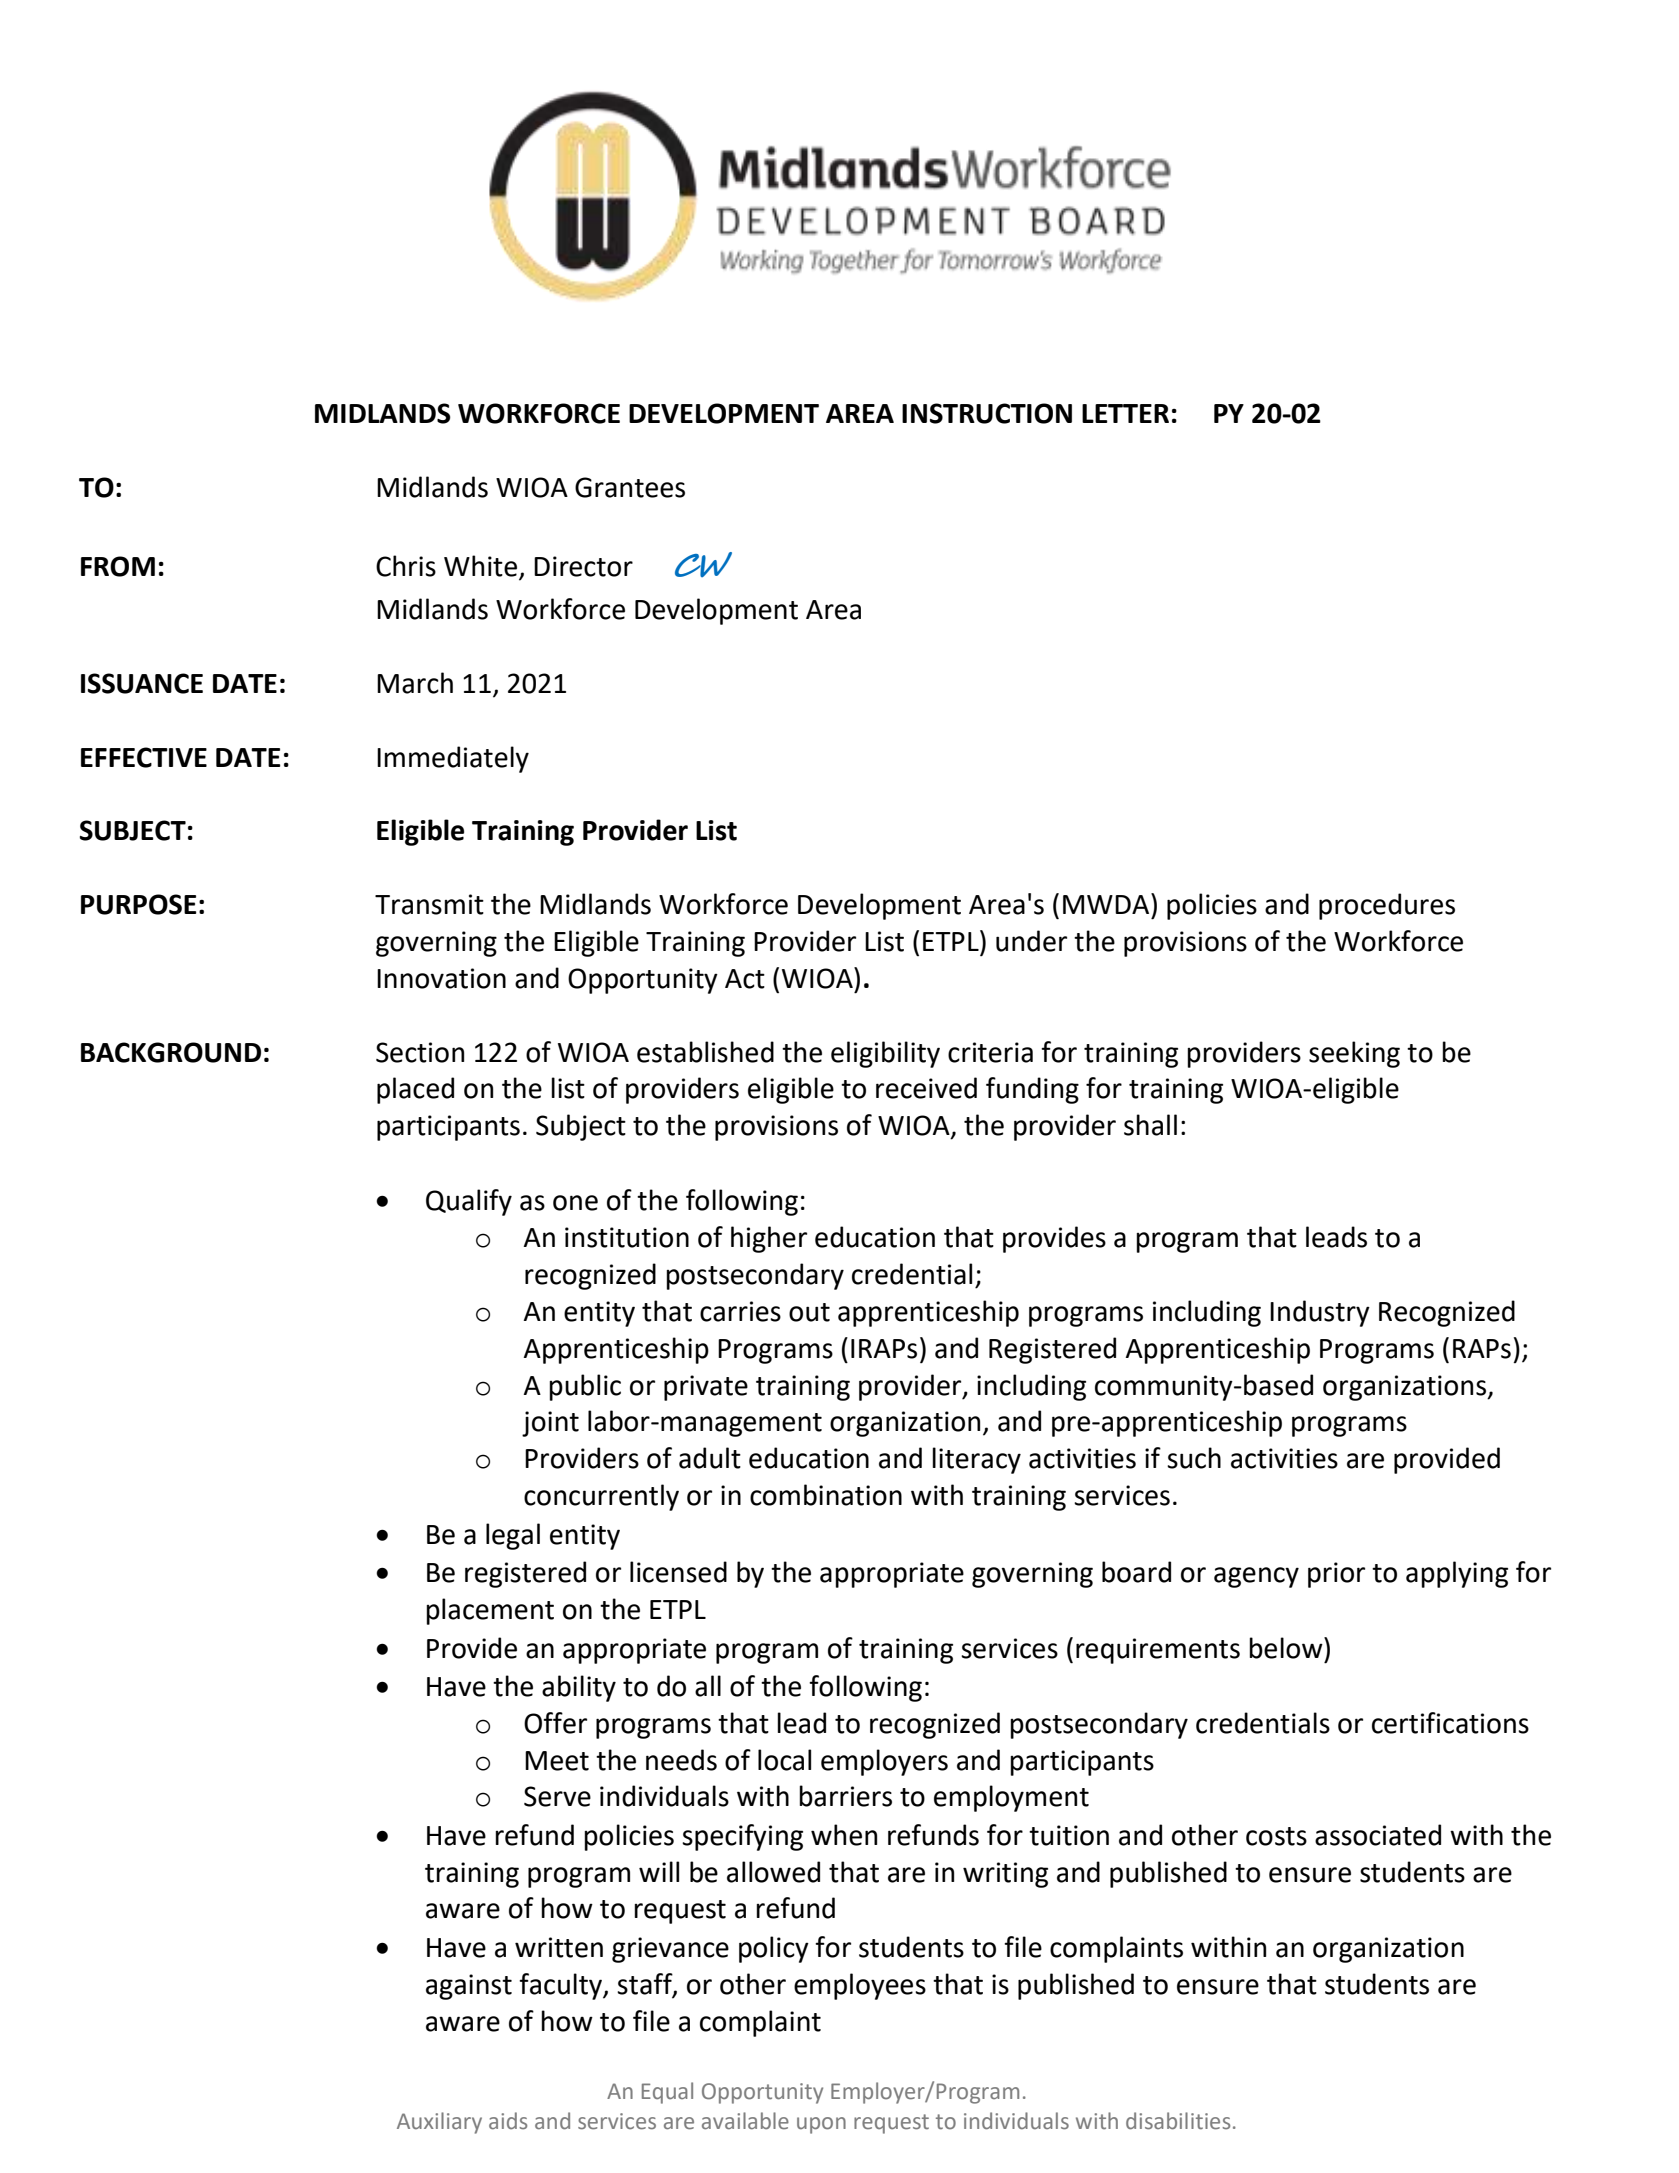  What do you see at coordinates (1125, 413) in the document?
I see `LETTER` at bounding box center [1125, 413].
